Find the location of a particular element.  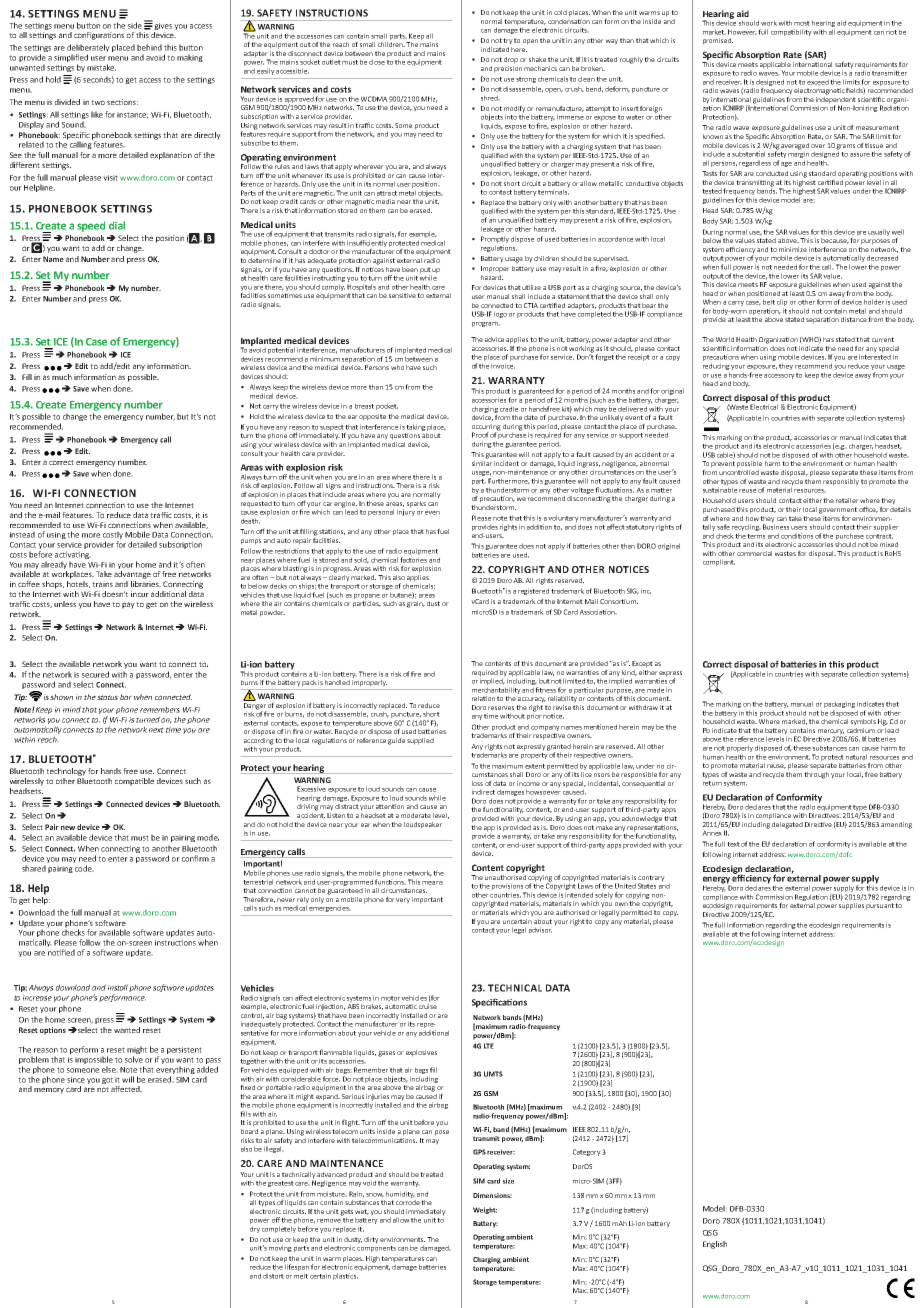

behind is located at coordinates (149, 47).
